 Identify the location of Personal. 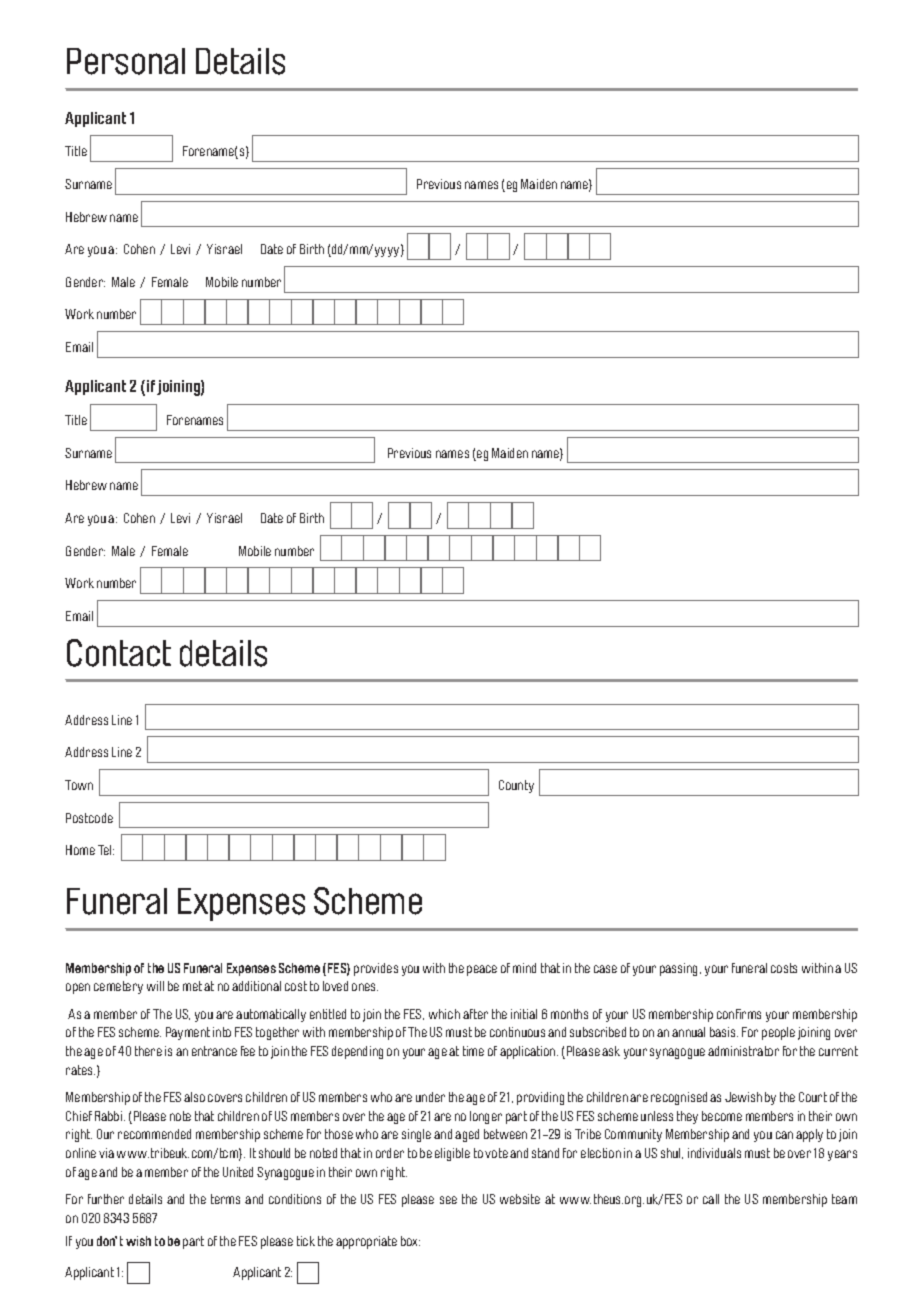
(126, 61).
